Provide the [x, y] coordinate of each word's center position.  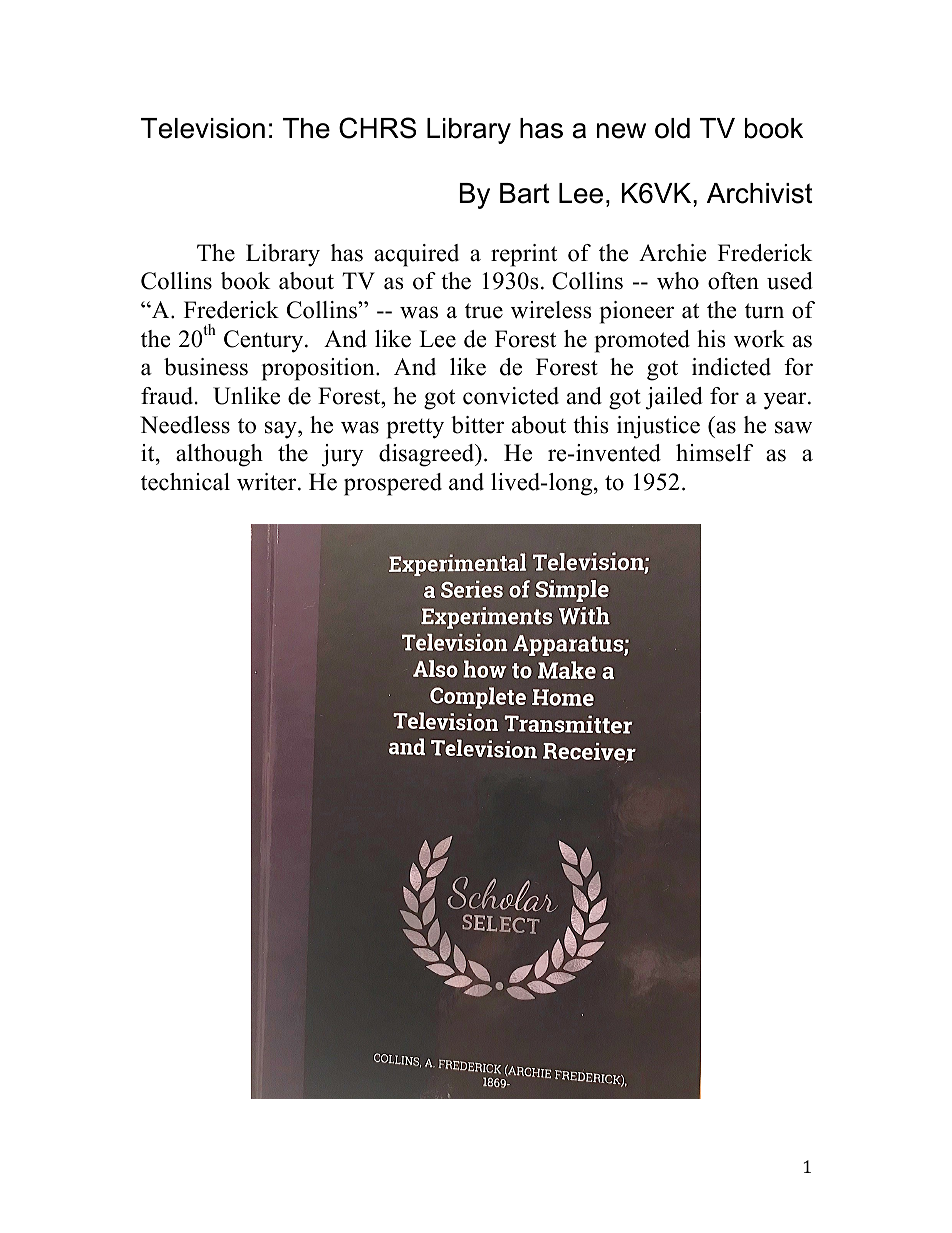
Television [203, 128]
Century [265, 341]
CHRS [377, 128]
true [484, 311]
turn [764, 311]
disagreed [428, 455]
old [672, 128]
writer [268, 482]
